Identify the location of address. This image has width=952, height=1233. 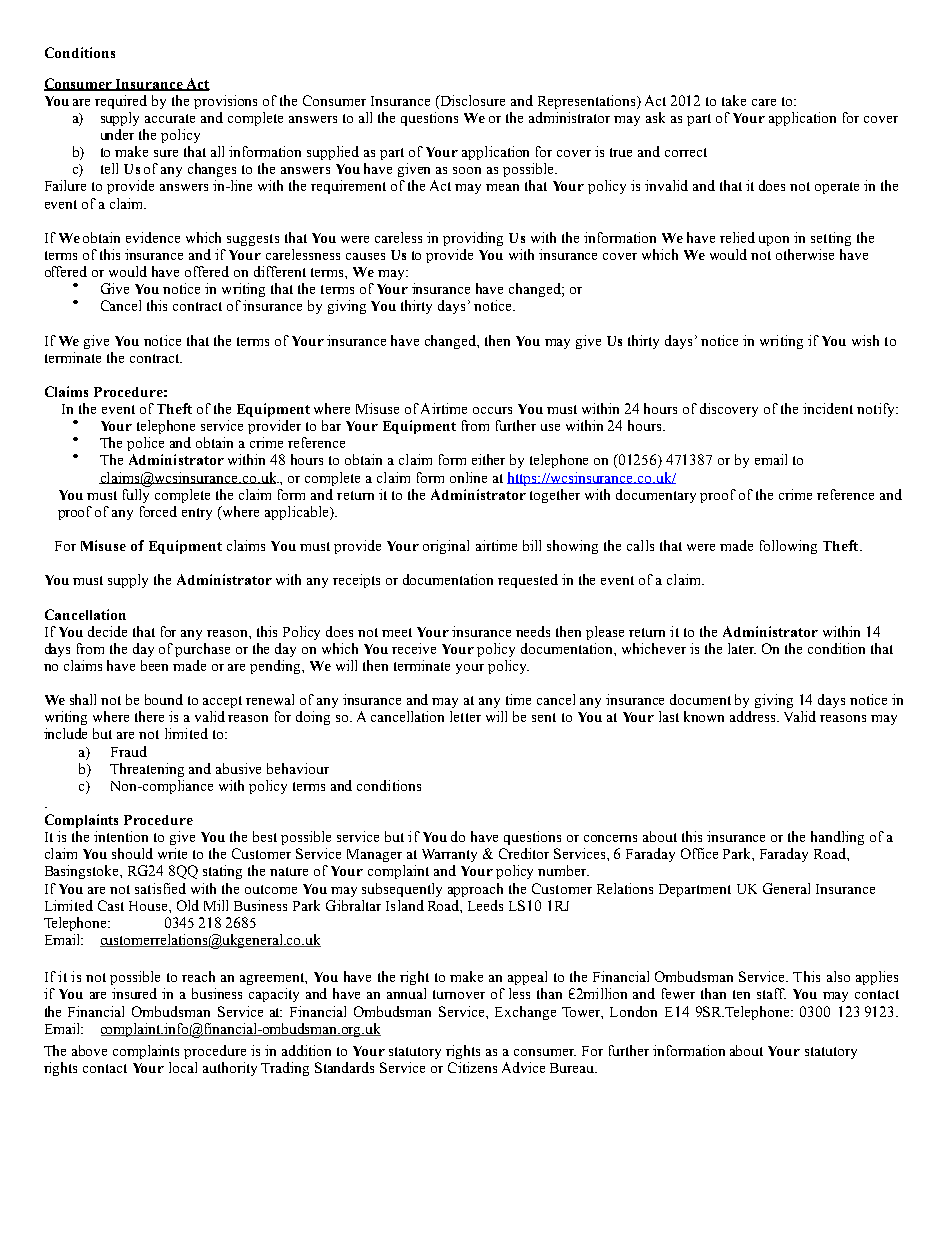
(754, 716).
